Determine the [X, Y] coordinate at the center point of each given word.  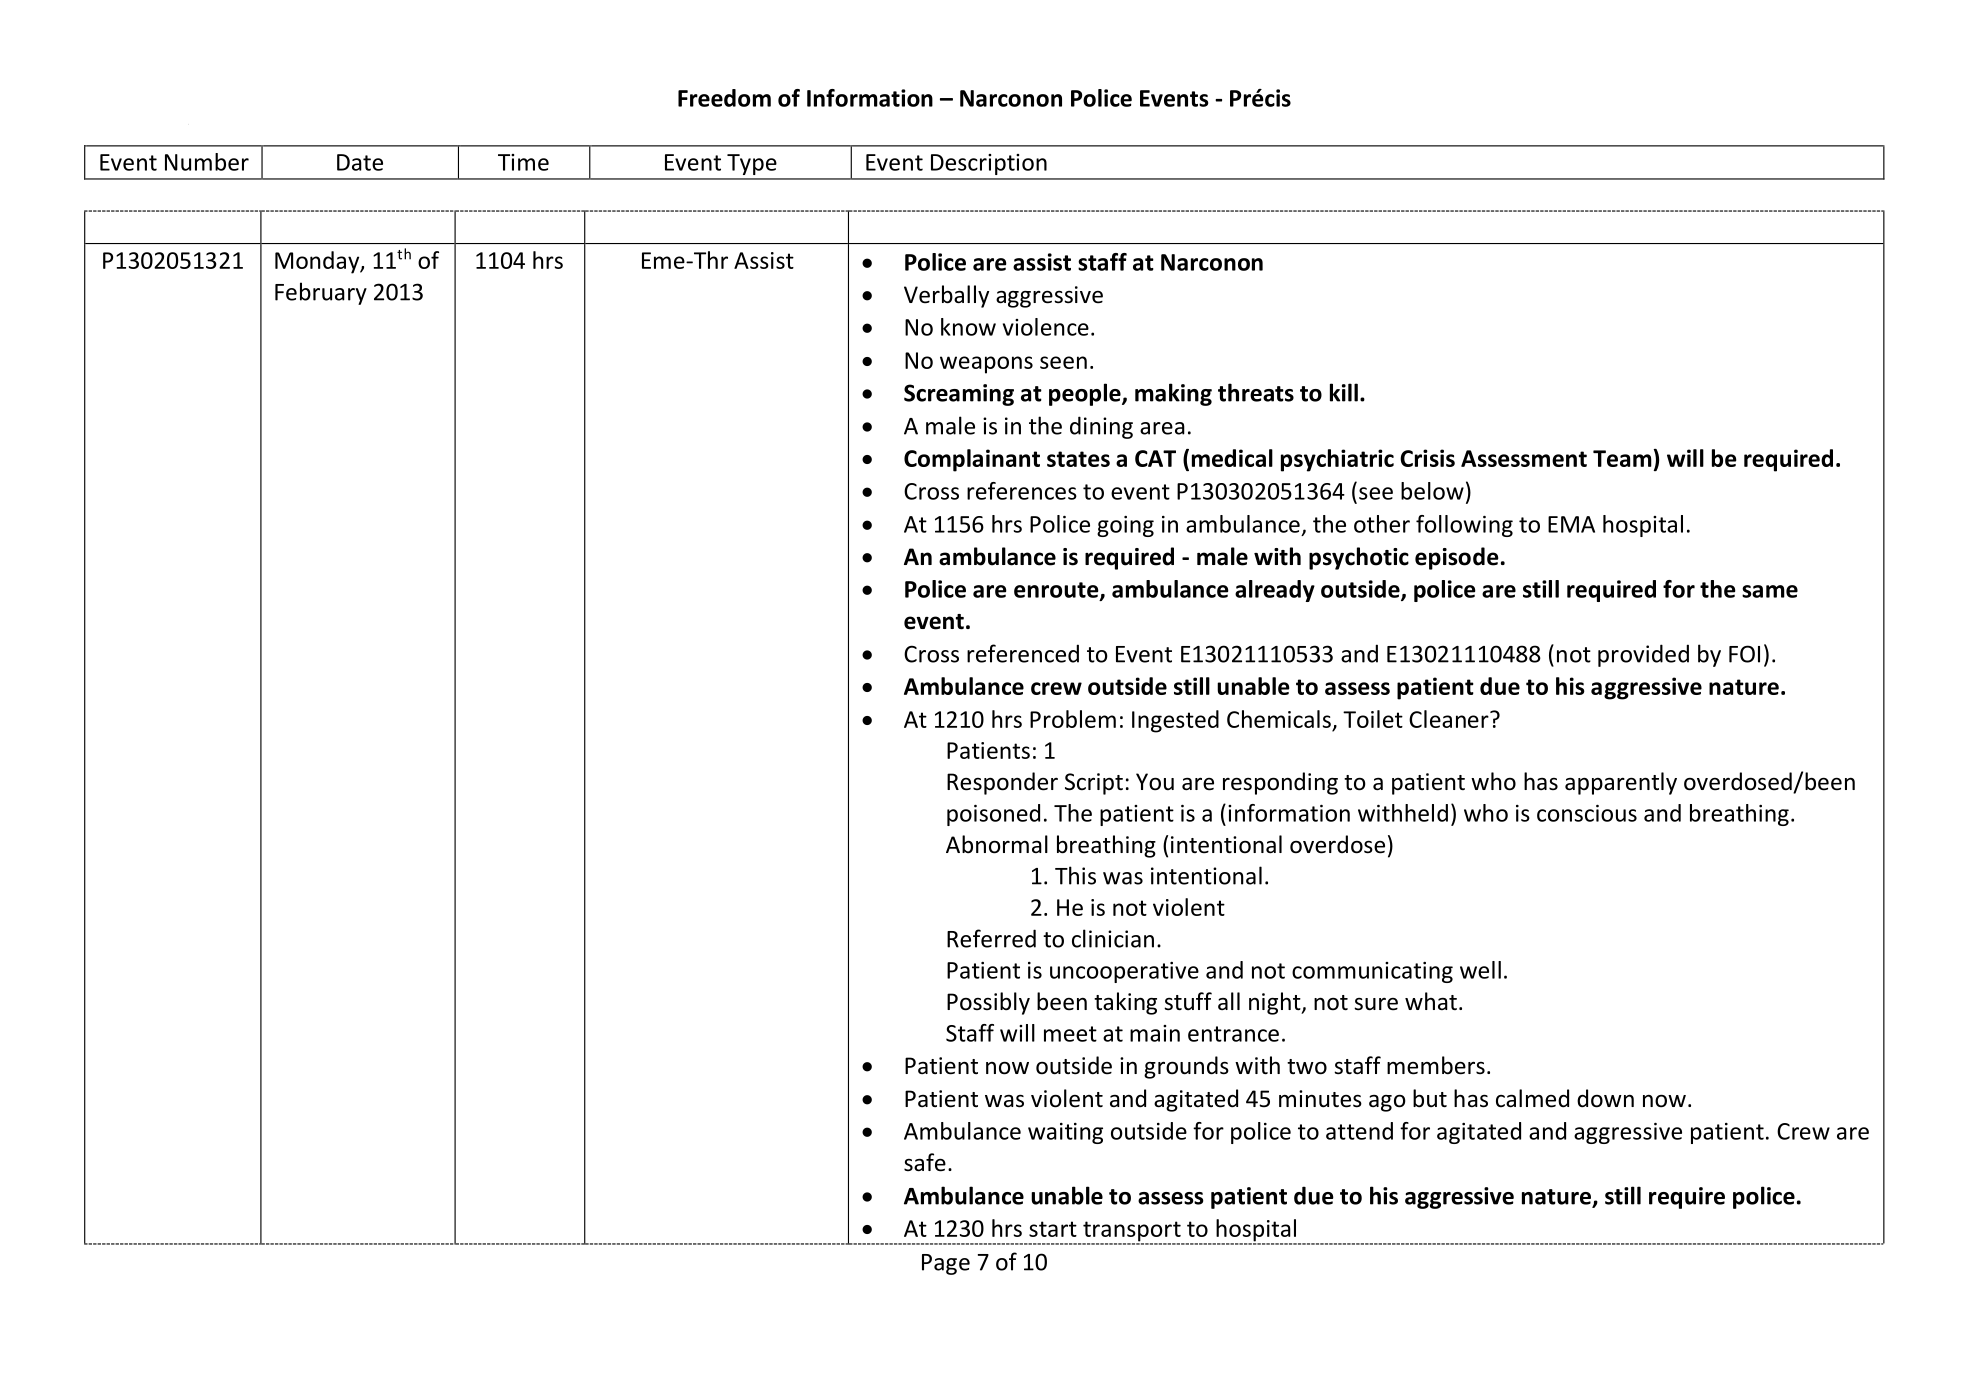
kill [1344, 392]
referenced [1023, 653]
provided [1643, 655]
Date [360, 162]
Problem [1073, 719]
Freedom [724, 98]
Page [946, 1264]
